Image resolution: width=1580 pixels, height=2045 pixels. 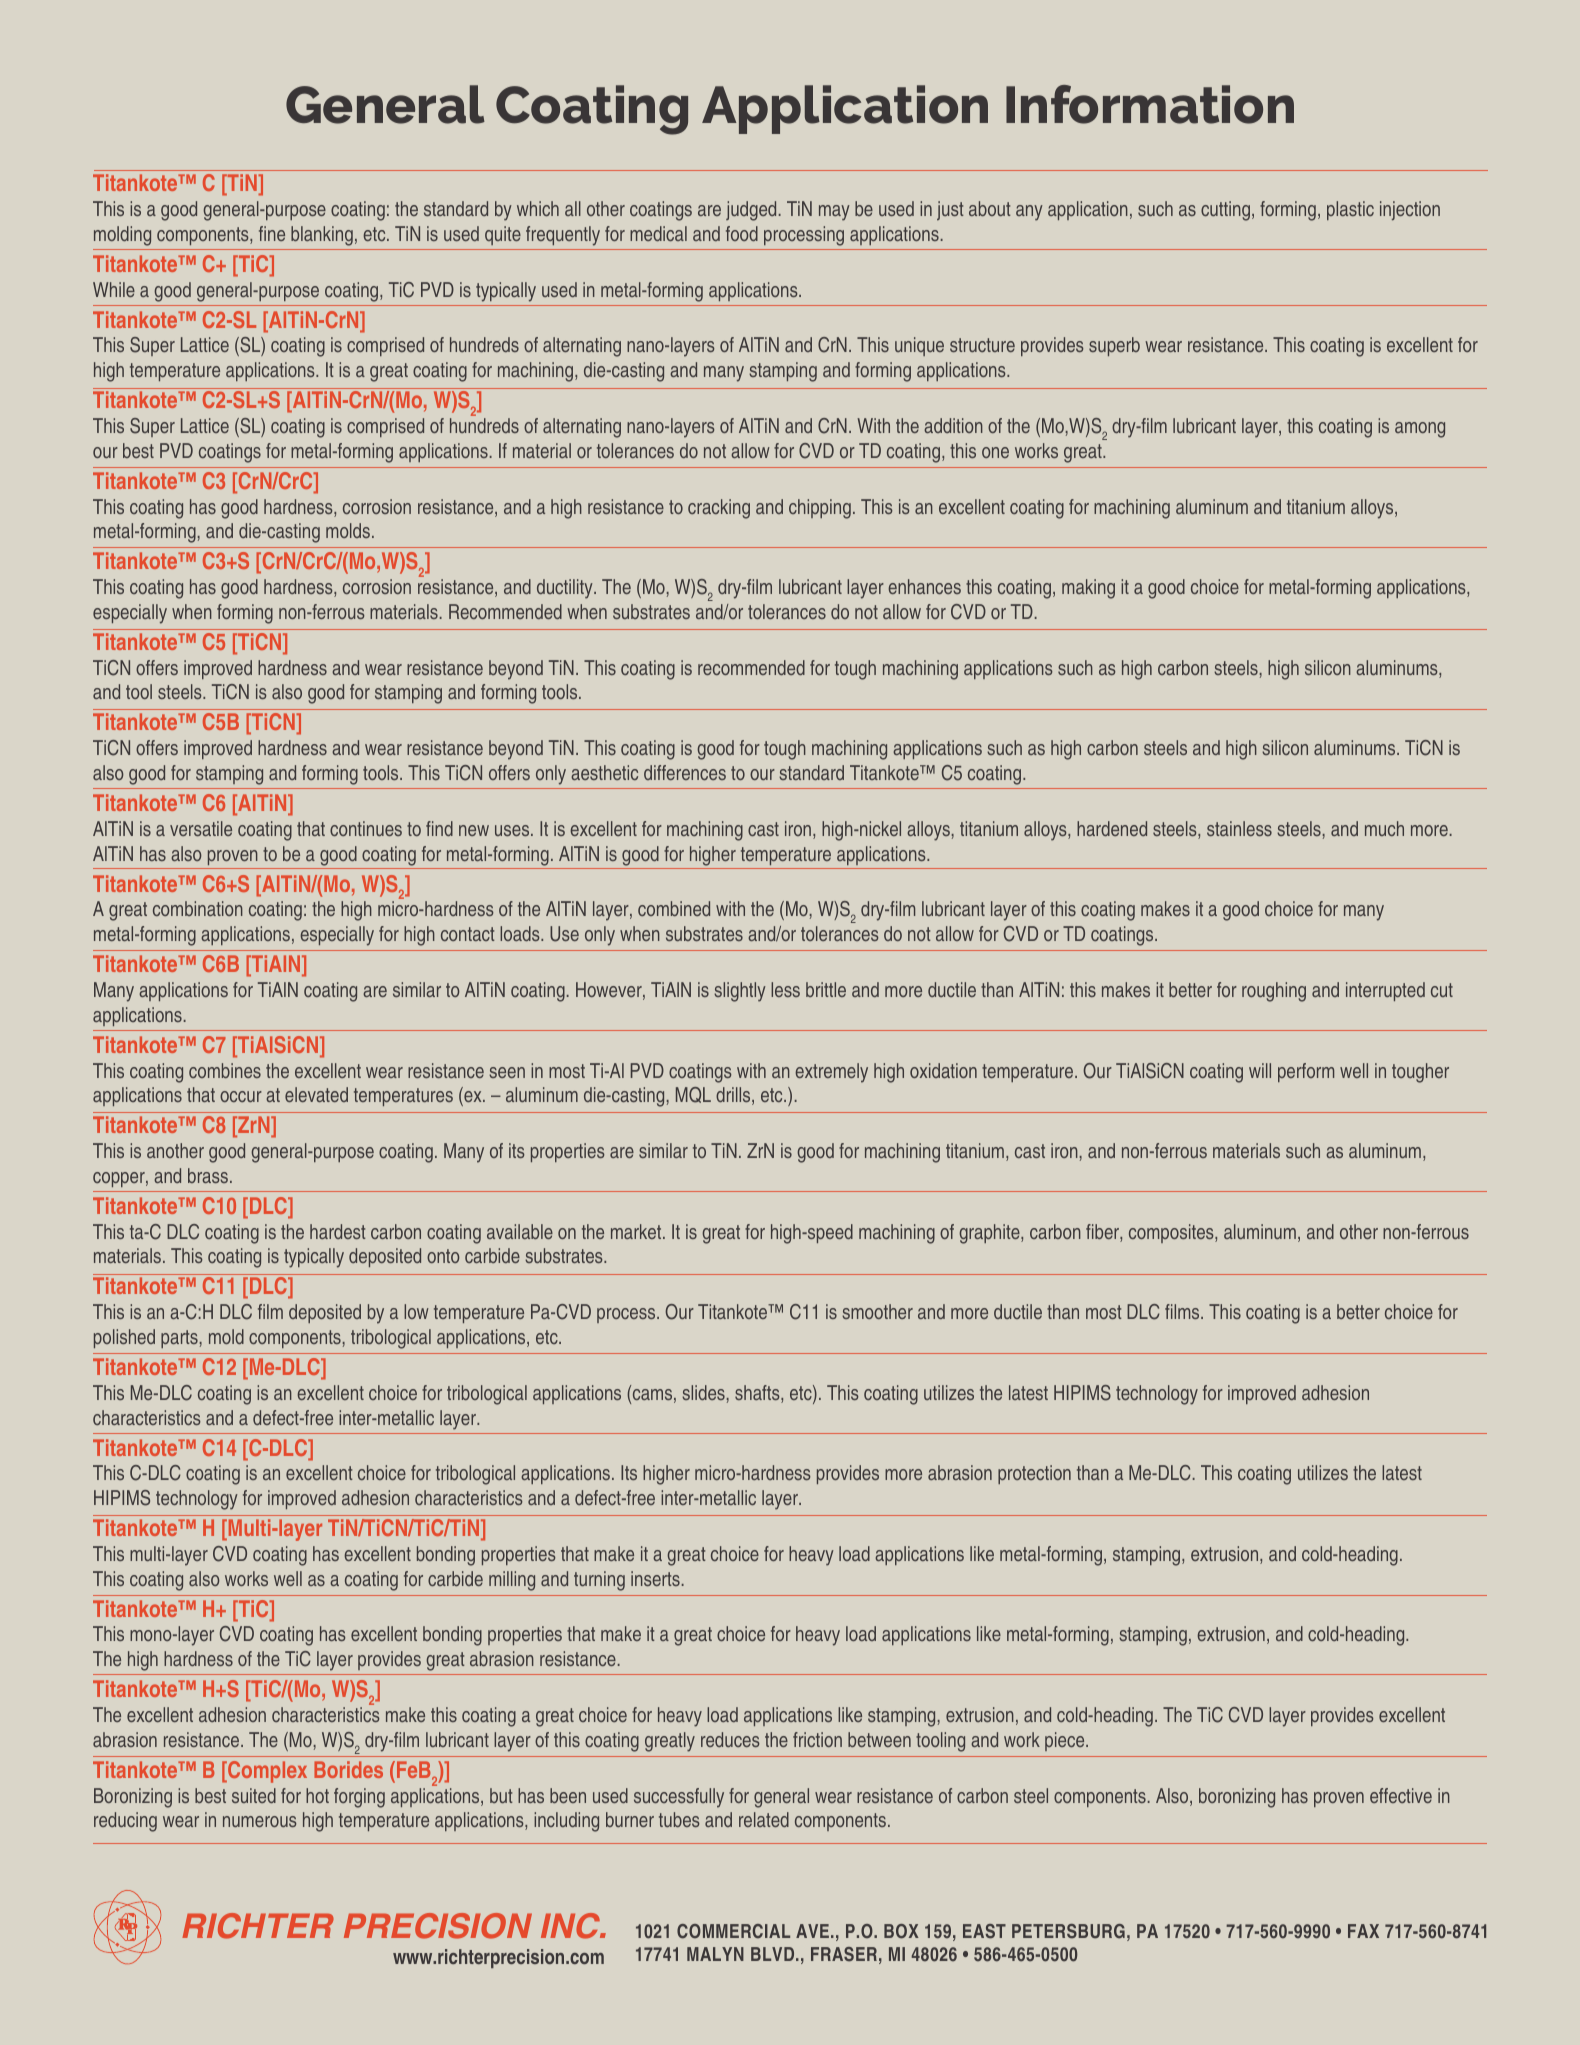 What do you see at coordinates (201, 828) in the screenshot?
I see `versatile` at bounding box center [201, 828].
